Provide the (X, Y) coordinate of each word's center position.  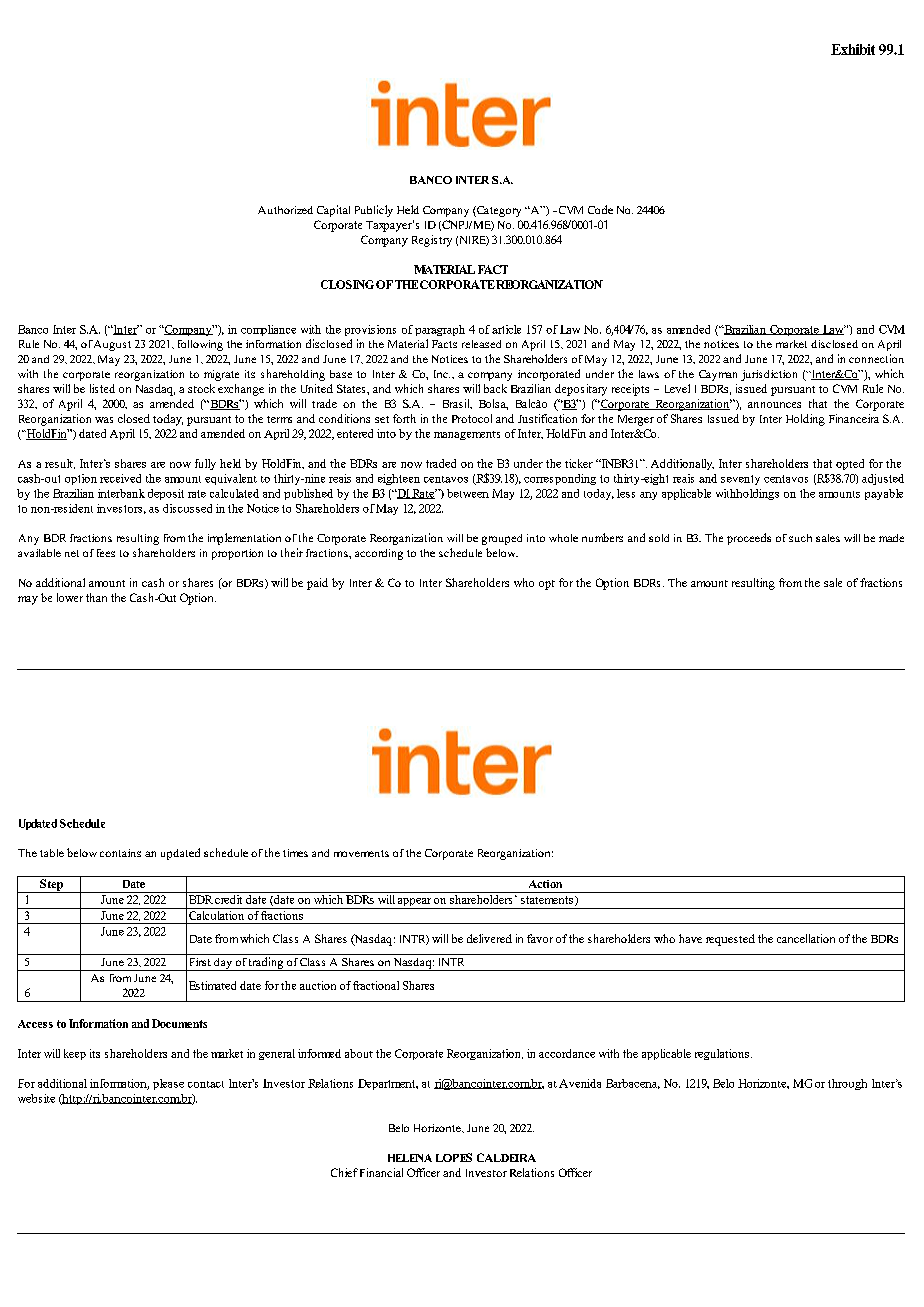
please (168, 1084)
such (800, 538)
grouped (502, 539)
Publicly (374, 211)
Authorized (285, 210)
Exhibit (853, 49)
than (96, 597)
